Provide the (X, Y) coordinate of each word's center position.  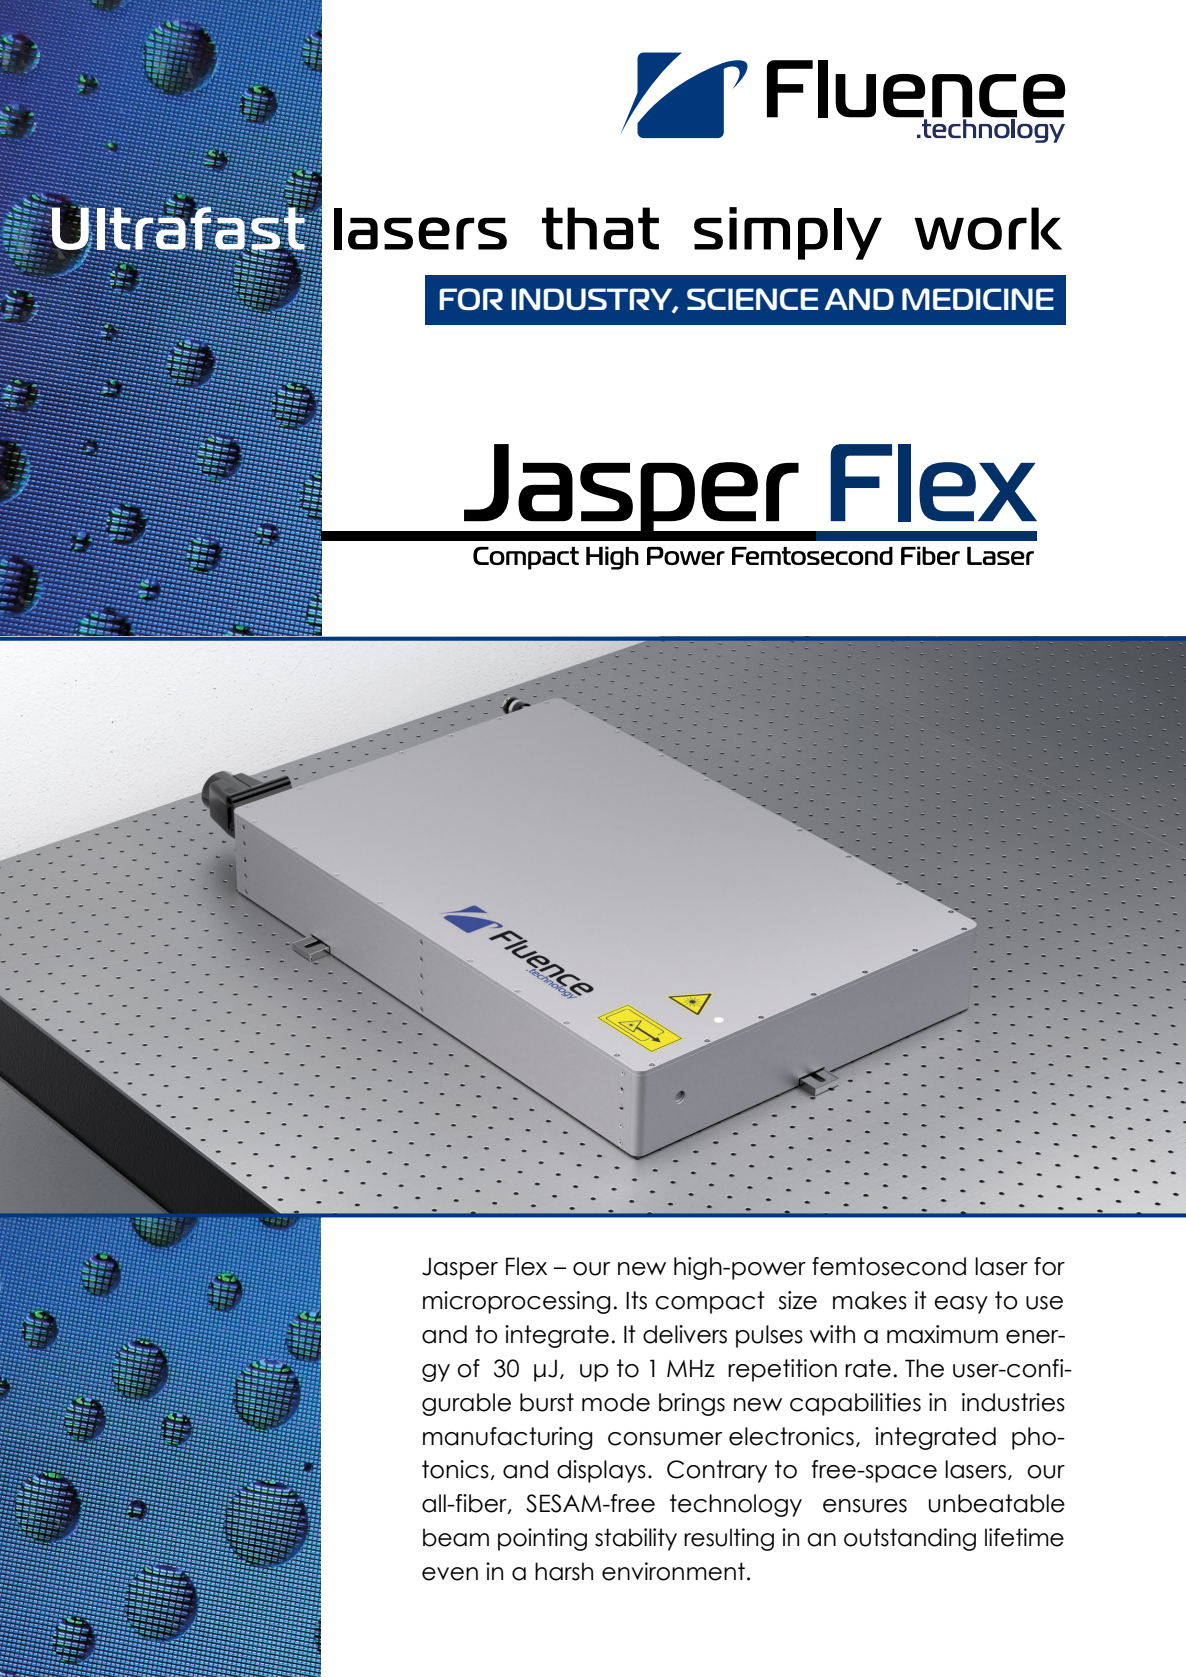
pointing (542, 1539)
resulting (729, 1539)
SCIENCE (752, 299)
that (600, 228)
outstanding (910, 1539)
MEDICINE (978, 299)
